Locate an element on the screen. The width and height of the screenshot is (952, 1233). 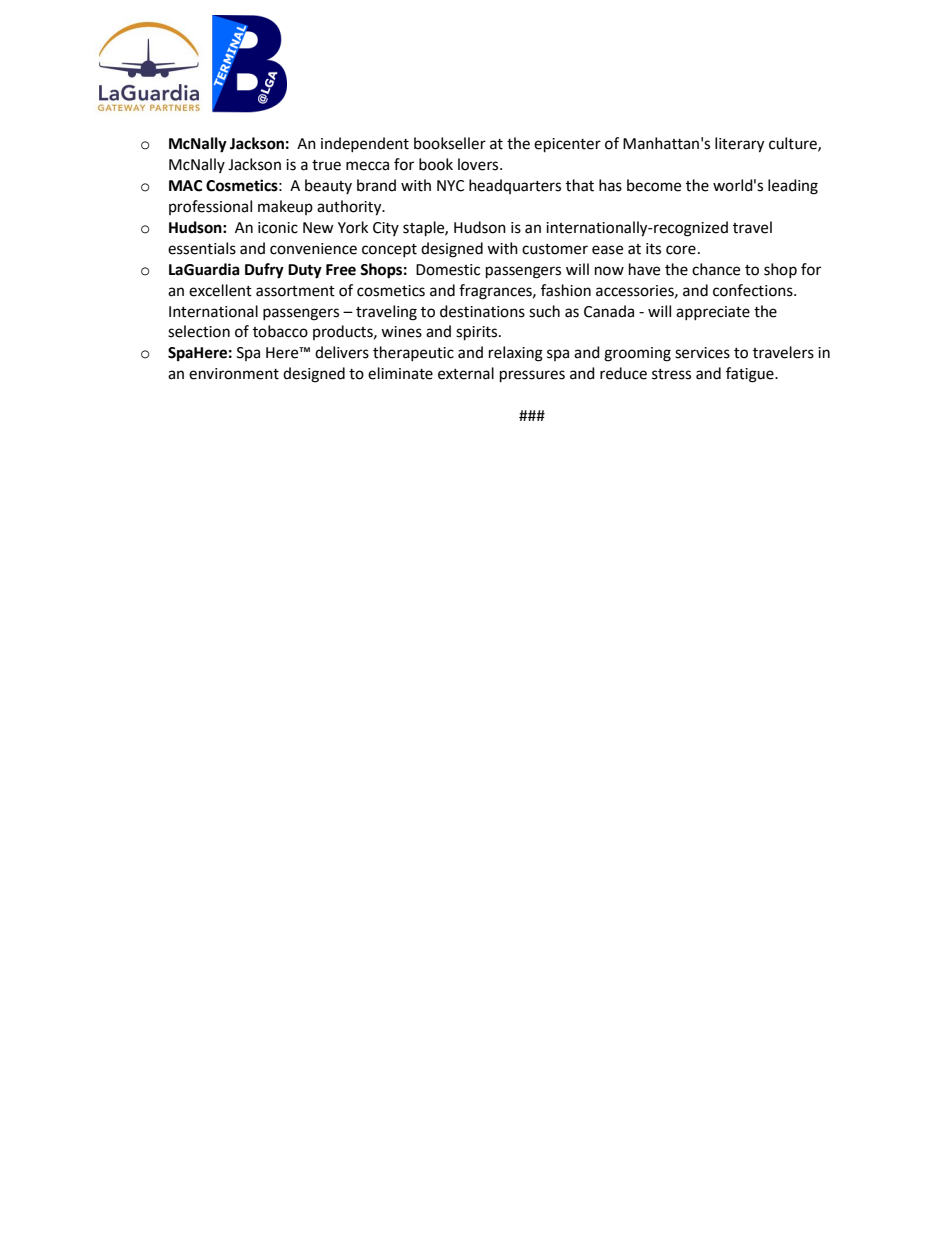
destinations is located at coordinates (482, 311).
